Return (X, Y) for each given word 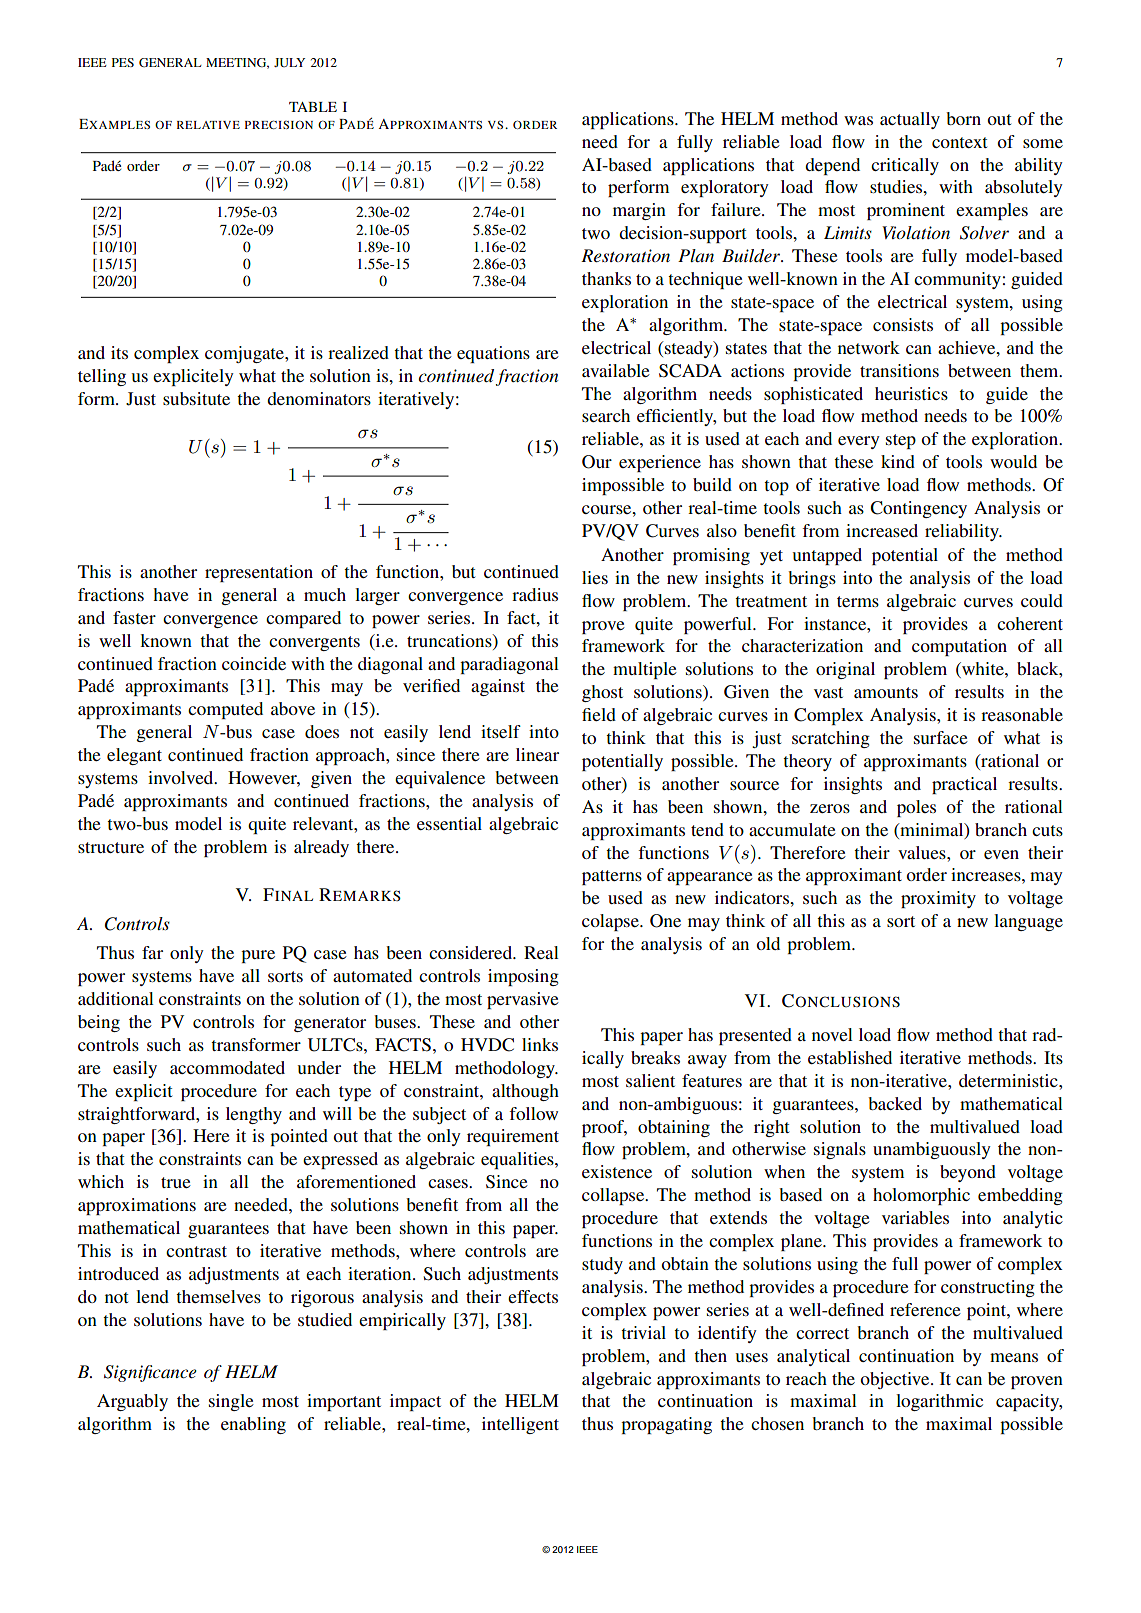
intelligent (520, 1425)
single (231, 1402)
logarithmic (939, 1402)
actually (910, 120)
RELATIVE (208, 125)
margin (639, 211)
